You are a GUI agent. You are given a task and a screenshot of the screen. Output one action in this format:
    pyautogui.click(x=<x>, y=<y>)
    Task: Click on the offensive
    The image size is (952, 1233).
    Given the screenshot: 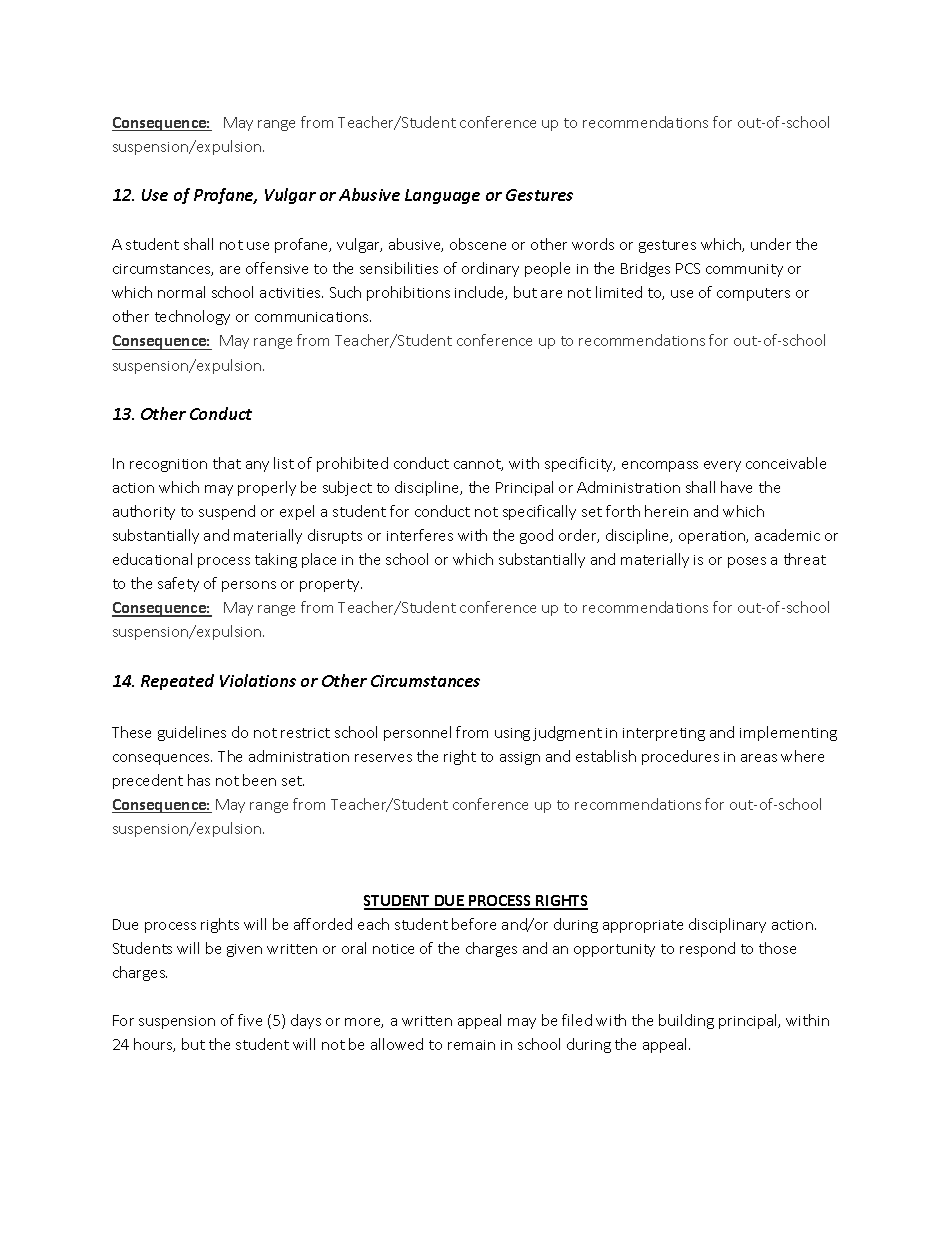 What is the action you would take?
    pyautogui.click(x=277, y=268)
